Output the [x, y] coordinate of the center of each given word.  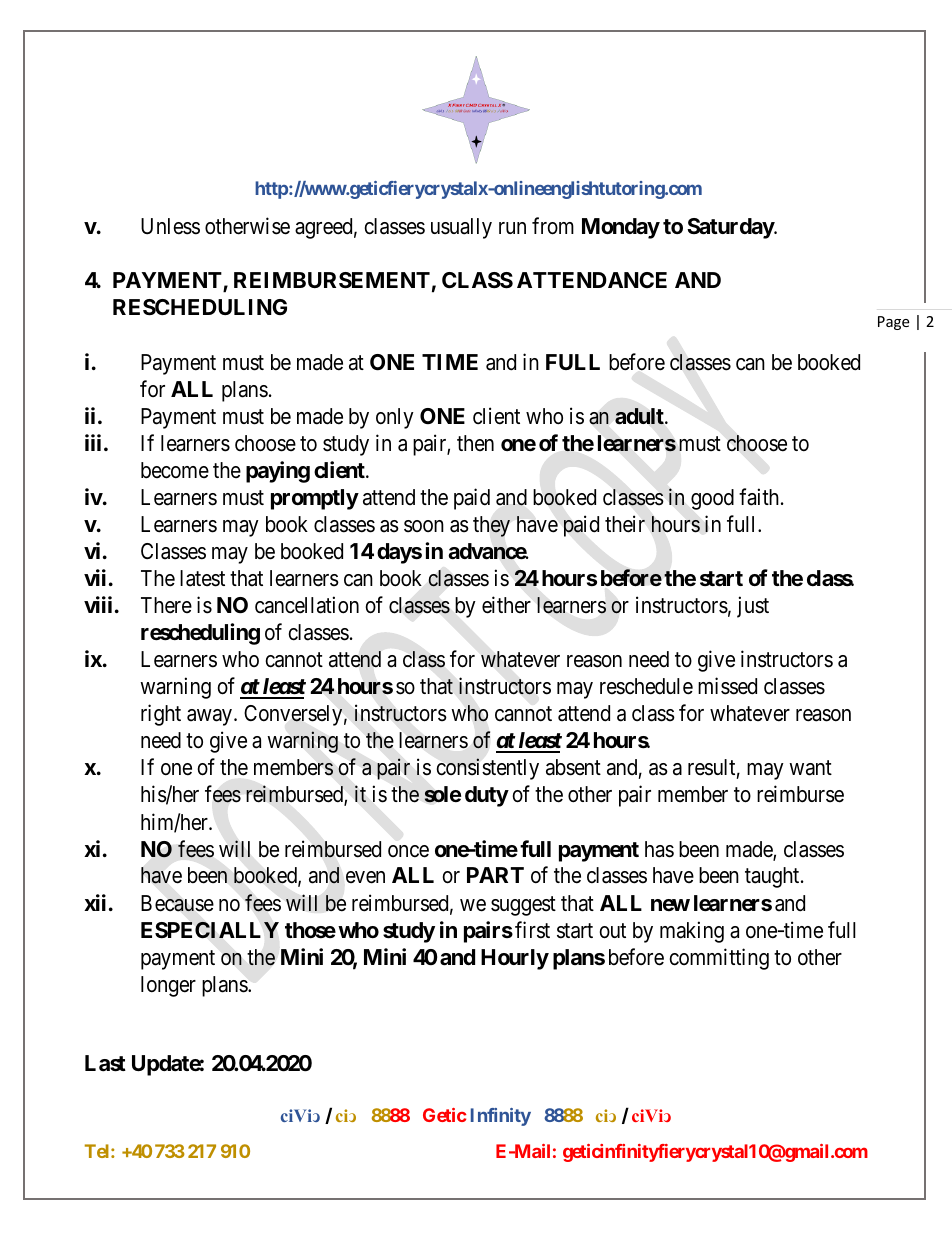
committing [719, 959]
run [512, 228]
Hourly [515, 959]
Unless [170, 226]
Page [893, 323]
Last [105, 1063]
